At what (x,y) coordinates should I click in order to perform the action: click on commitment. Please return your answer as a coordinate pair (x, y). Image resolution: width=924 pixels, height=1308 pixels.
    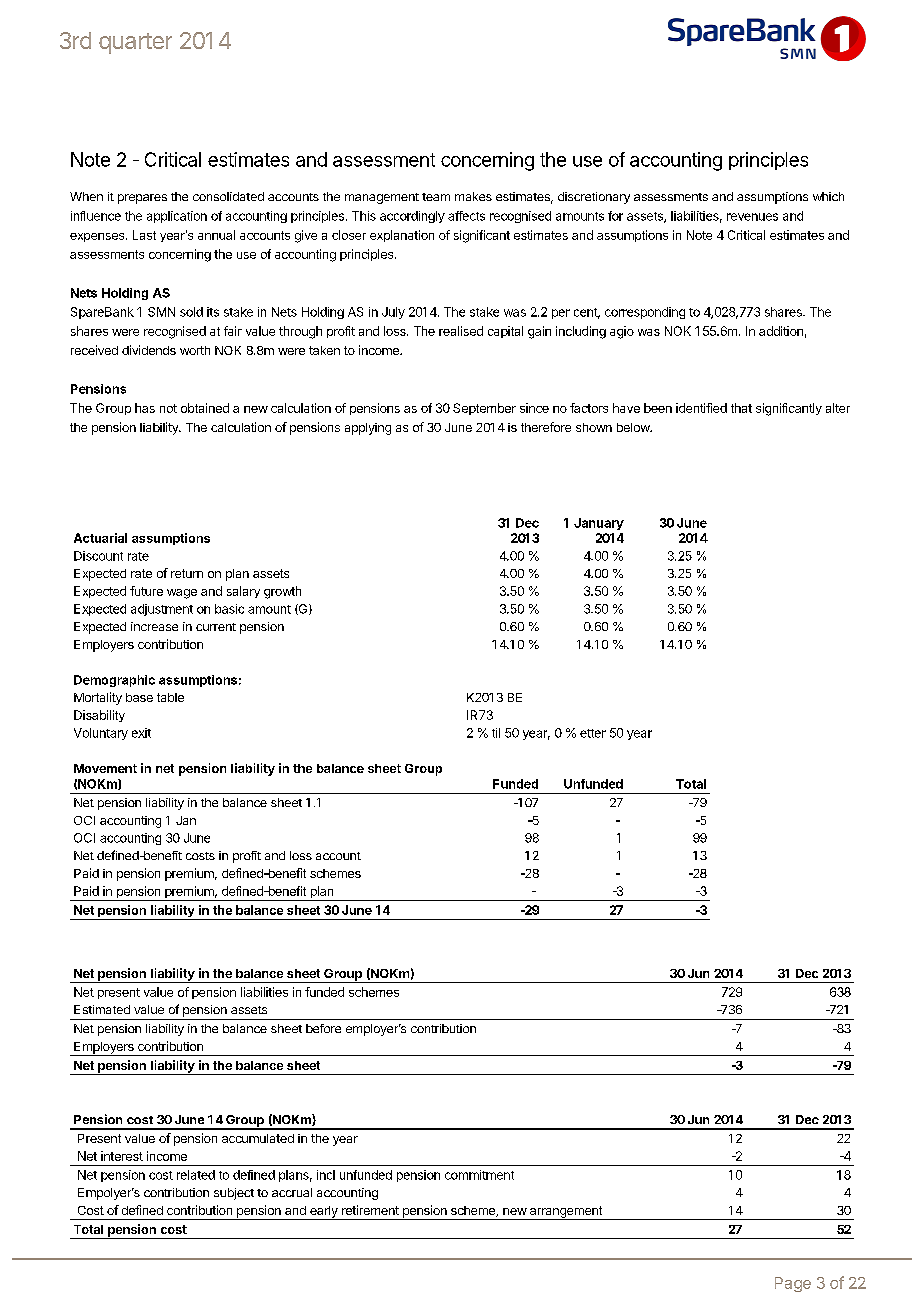
    Looking at the image, I should click on (479, 1175).
